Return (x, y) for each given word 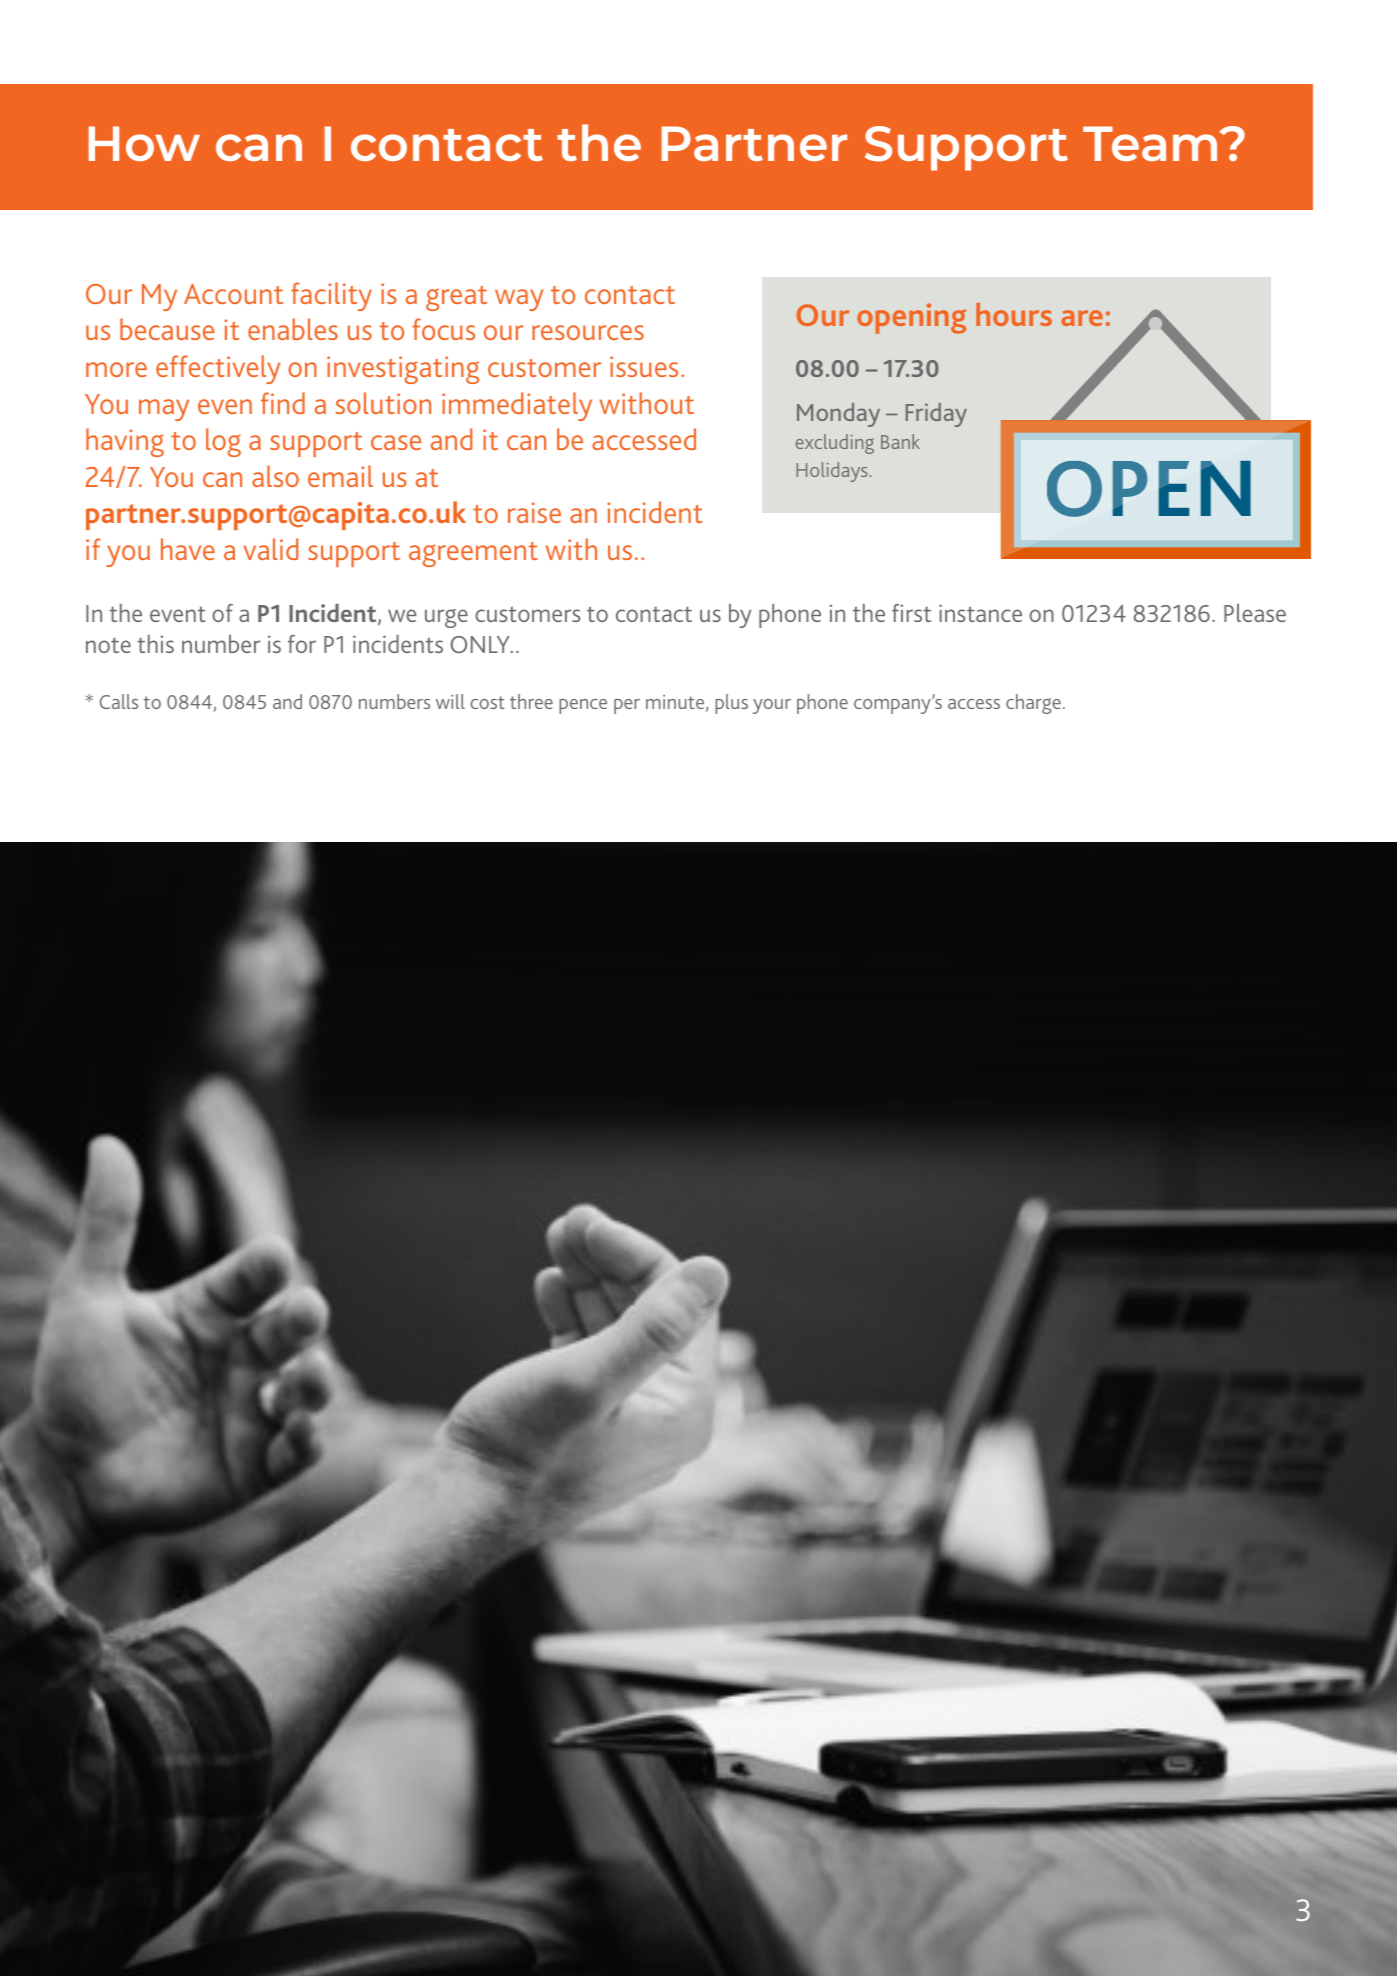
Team (1152, 143)
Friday (936, 415)
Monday (838, 415)
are (1082, 318)
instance (980, 613)
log (223, 442)
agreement (473, 554)
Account (233, 294)
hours (1014, 314)
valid (271, 549)
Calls (119, 701)
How (144, 143)
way (519, 300)
